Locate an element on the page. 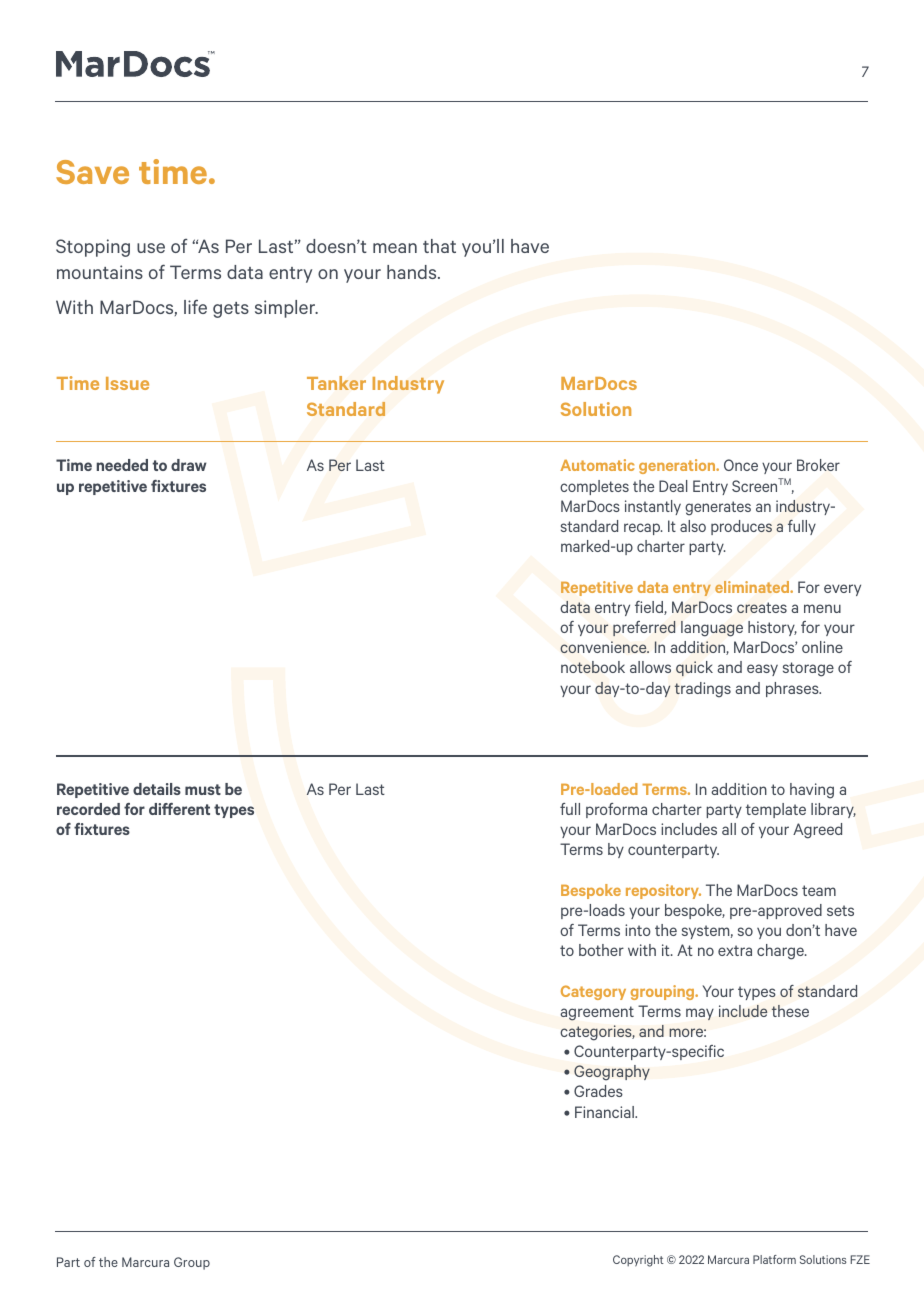  phrases is located at coordinates (793, 689).
